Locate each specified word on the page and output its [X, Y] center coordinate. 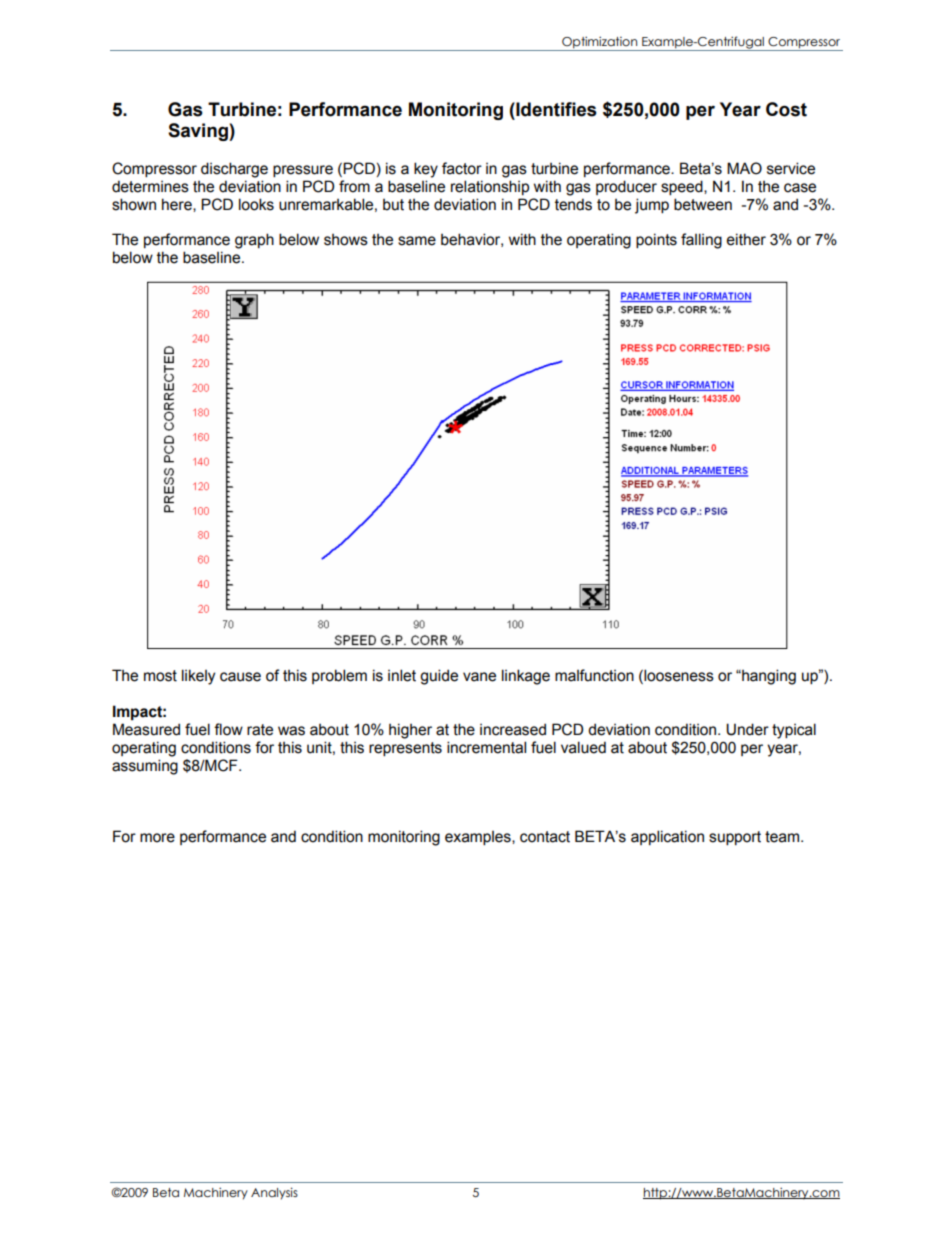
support [735, 838]
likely [198, 677]
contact [545, 837]
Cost [786, 109]
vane [479, 677]
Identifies [555, 109]
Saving [199, 132]
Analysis [274, 1193]
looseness [678, 676]
